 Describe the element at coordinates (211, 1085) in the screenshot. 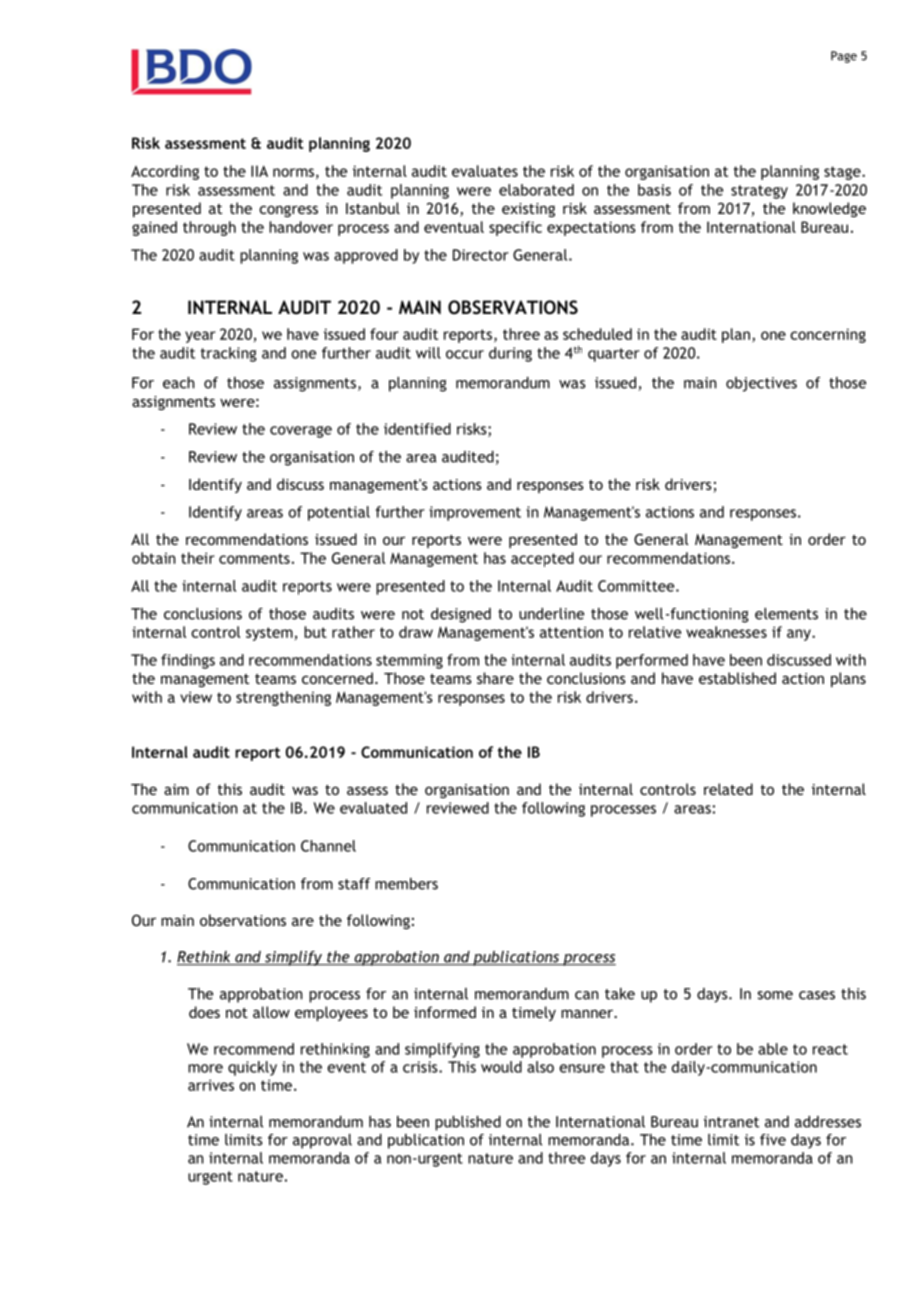

I see `arrives` at that location.
